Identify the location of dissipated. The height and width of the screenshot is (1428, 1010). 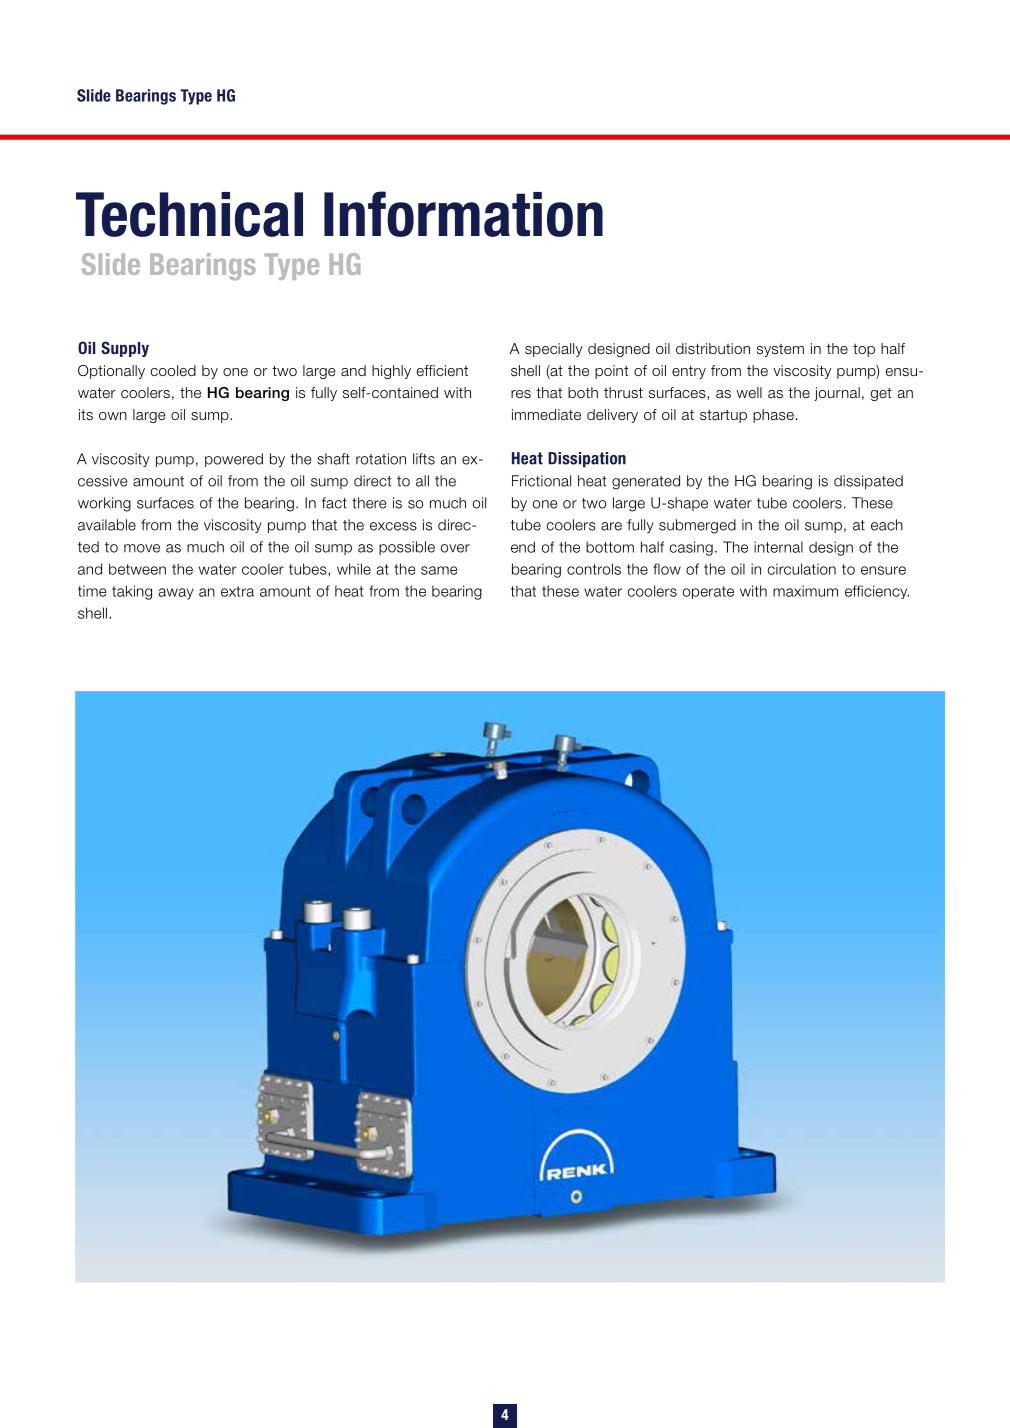
(868, 482).
